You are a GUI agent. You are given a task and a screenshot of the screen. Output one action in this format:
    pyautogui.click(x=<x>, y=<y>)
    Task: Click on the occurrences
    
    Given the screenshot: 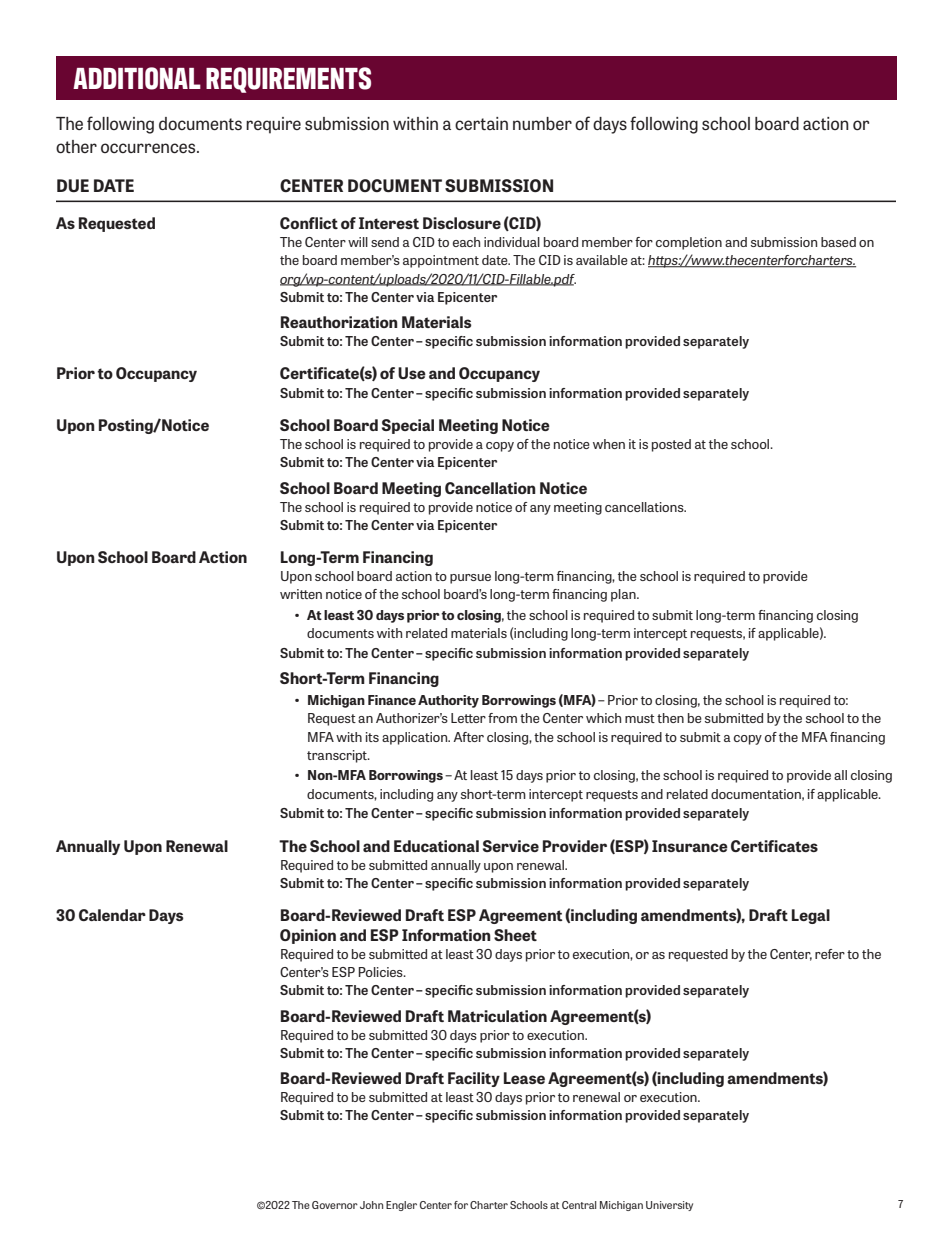 What is the action you would take?
    pyautogui.click(x=149, y=148)
